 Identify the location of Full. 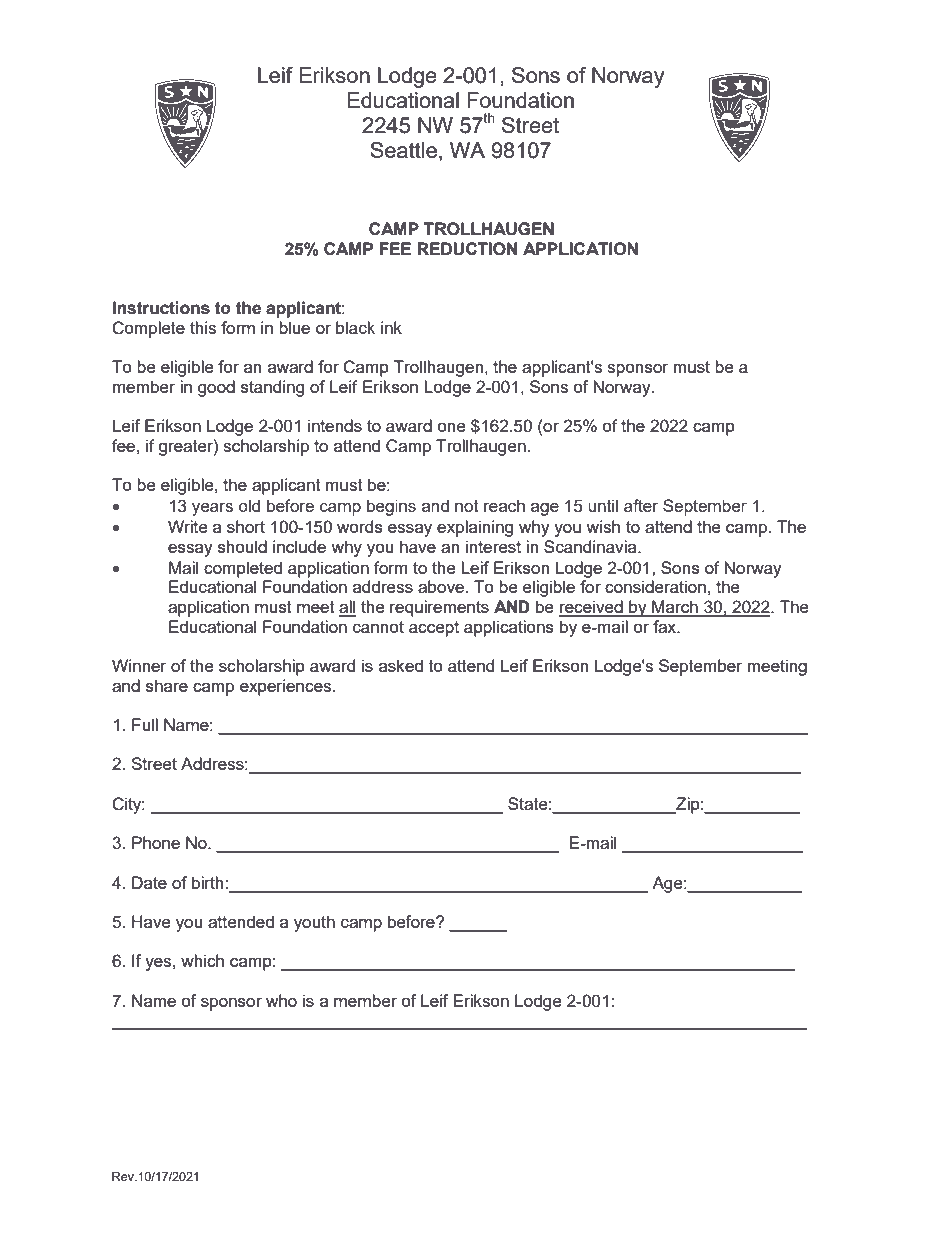
(145, 724).
